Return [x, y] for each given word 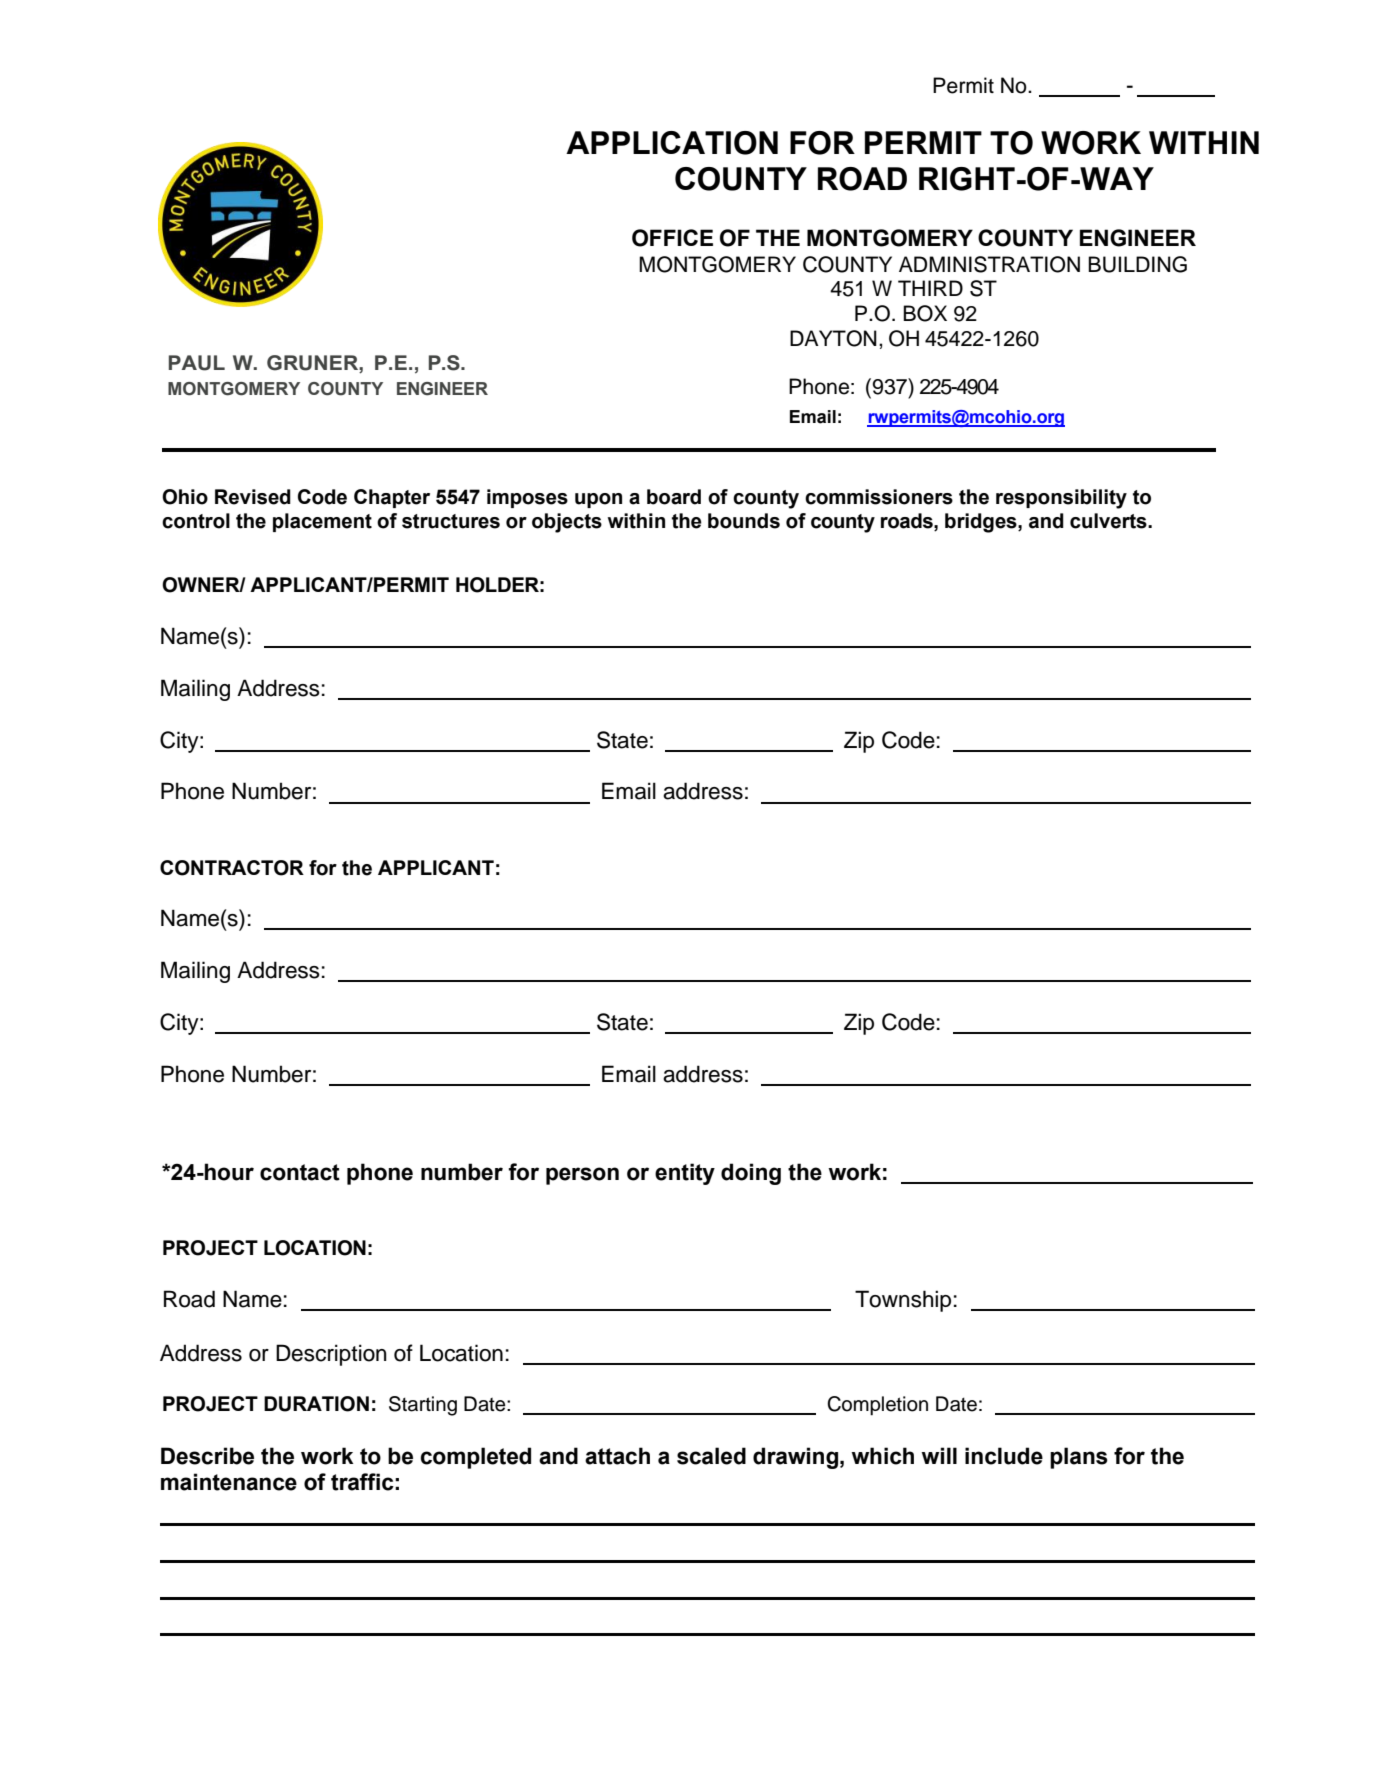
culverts [1109, 521]
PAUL [197, 363]
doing [751, 1174]
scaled [711, 1456]
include [1004, 1456]
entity [685, 1174]
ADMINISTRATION [989, 264]
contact [300, 1172]
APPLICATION [672, 143]
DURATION [316, 1404]
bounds [744, 521]
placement [322, 522]
